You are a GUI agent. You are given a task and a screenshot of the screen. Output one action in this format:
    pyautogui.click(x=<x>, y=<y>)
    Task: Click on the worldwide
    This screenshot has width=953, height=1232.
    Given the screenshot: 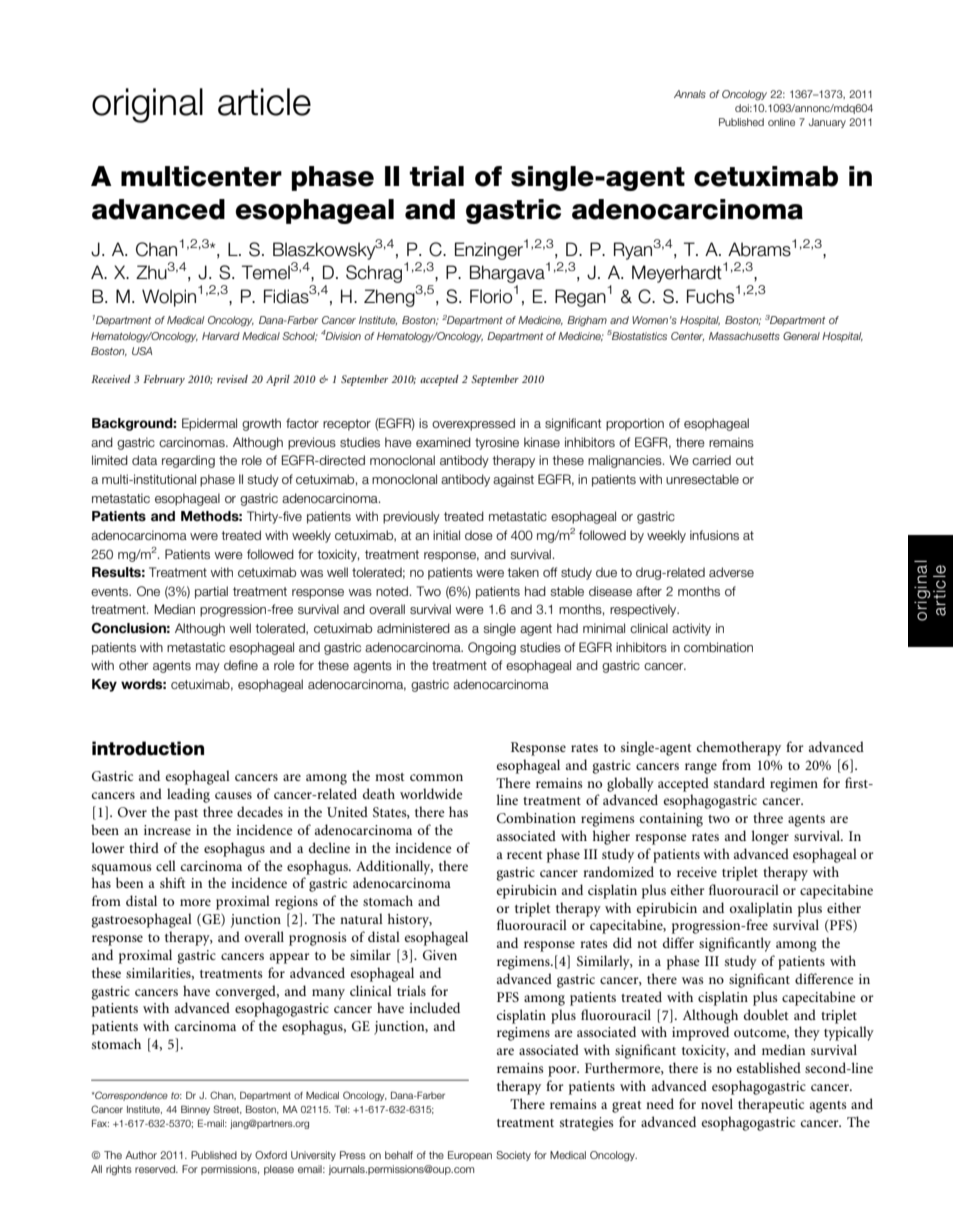 What is the action you would take?
    pyautogui.click(x=431, y=793)
